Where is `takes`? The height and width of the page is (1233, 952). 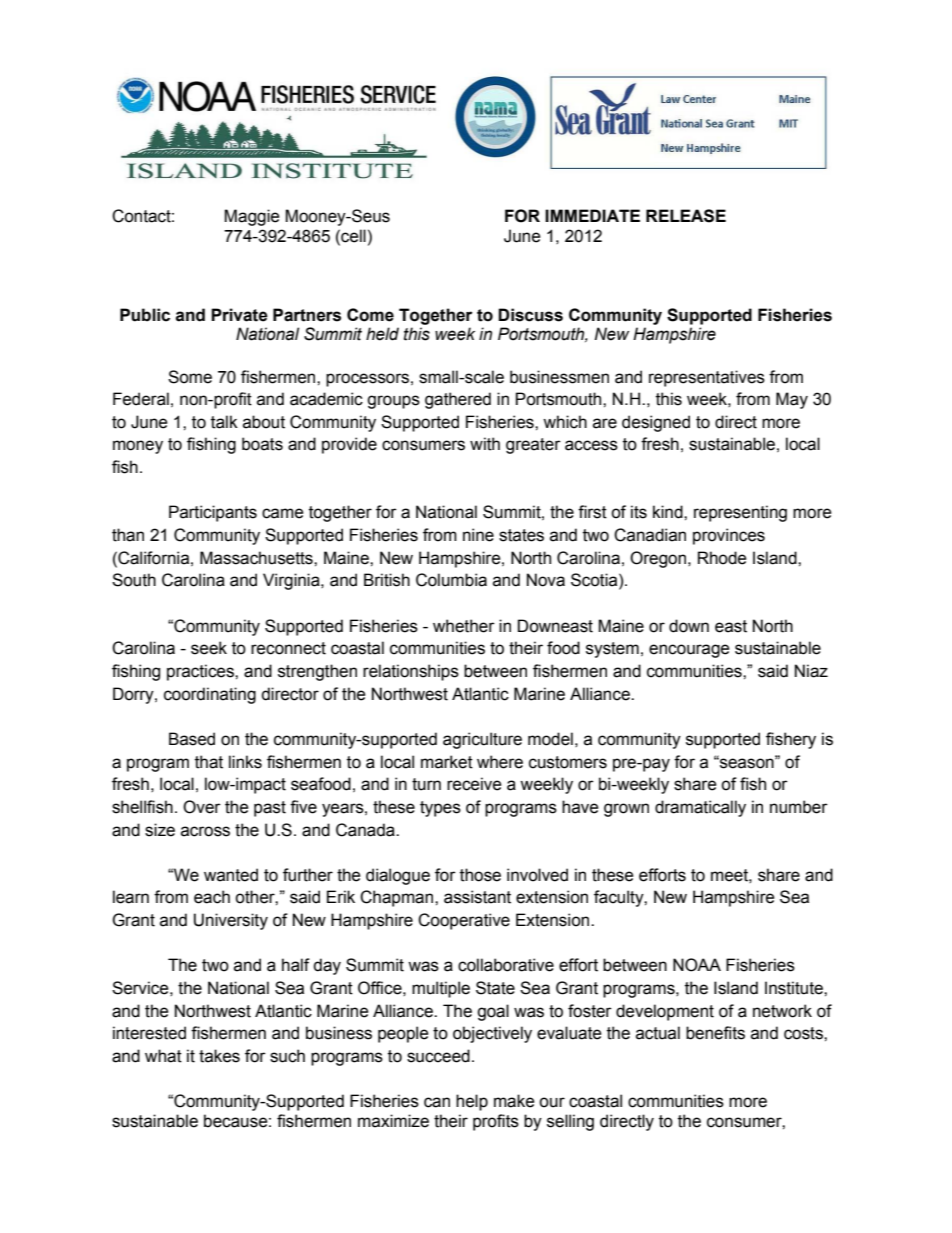
takes is located at coordinates (219, 1056).
